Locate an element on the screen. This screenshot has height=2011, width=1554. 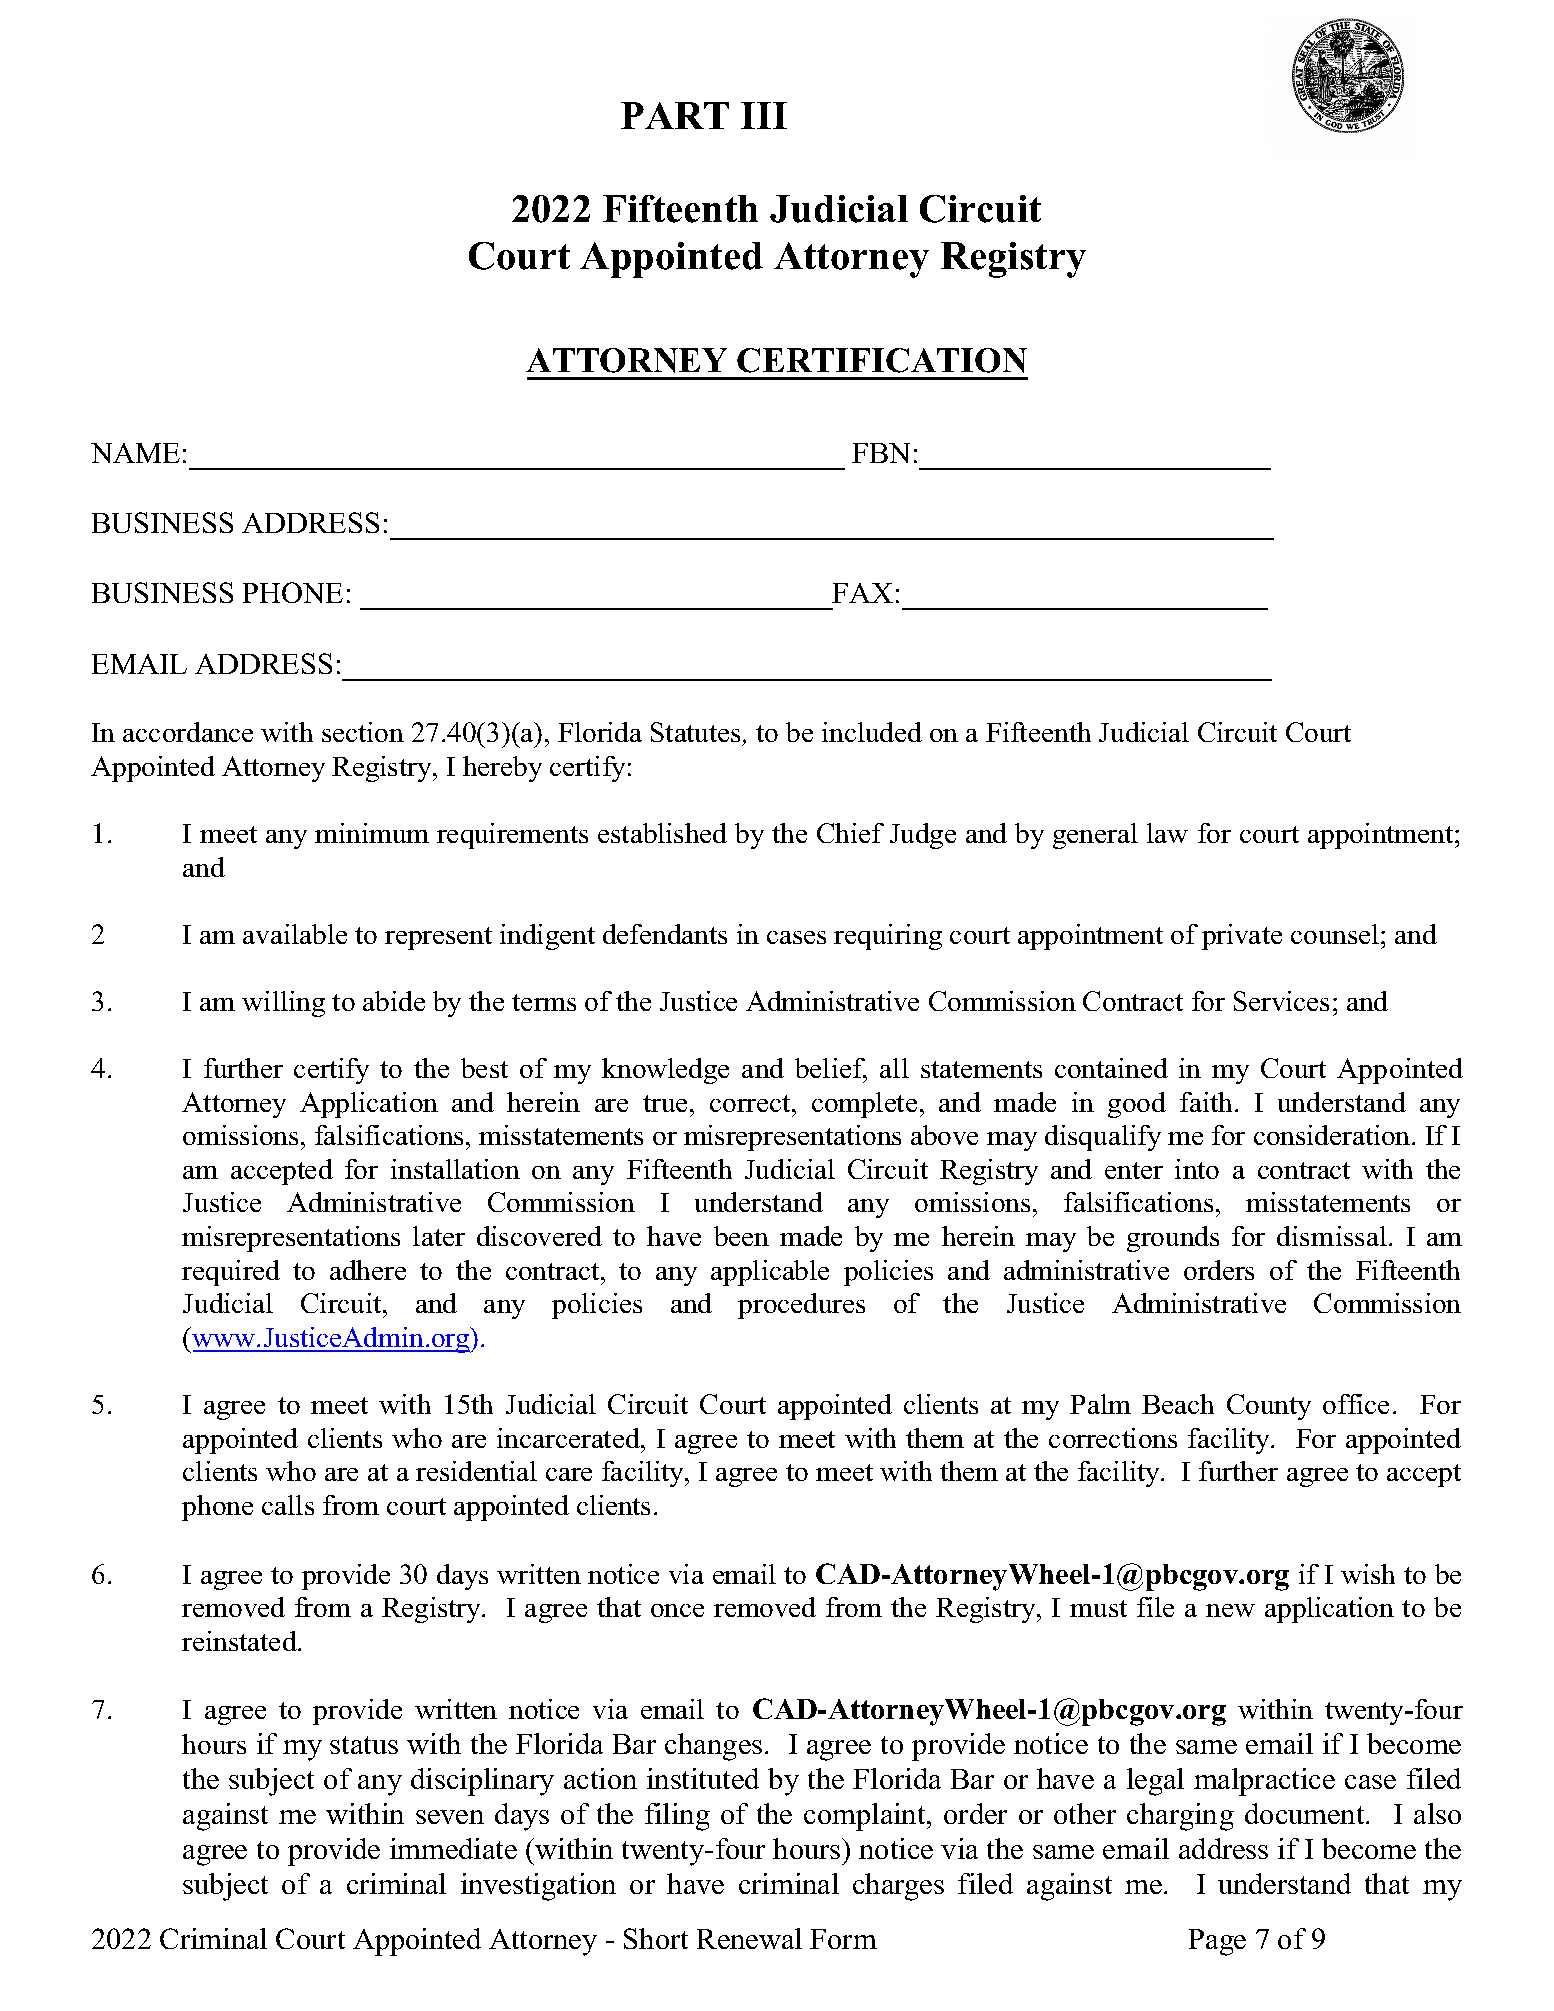
section is located at coordinates (363, 732).
